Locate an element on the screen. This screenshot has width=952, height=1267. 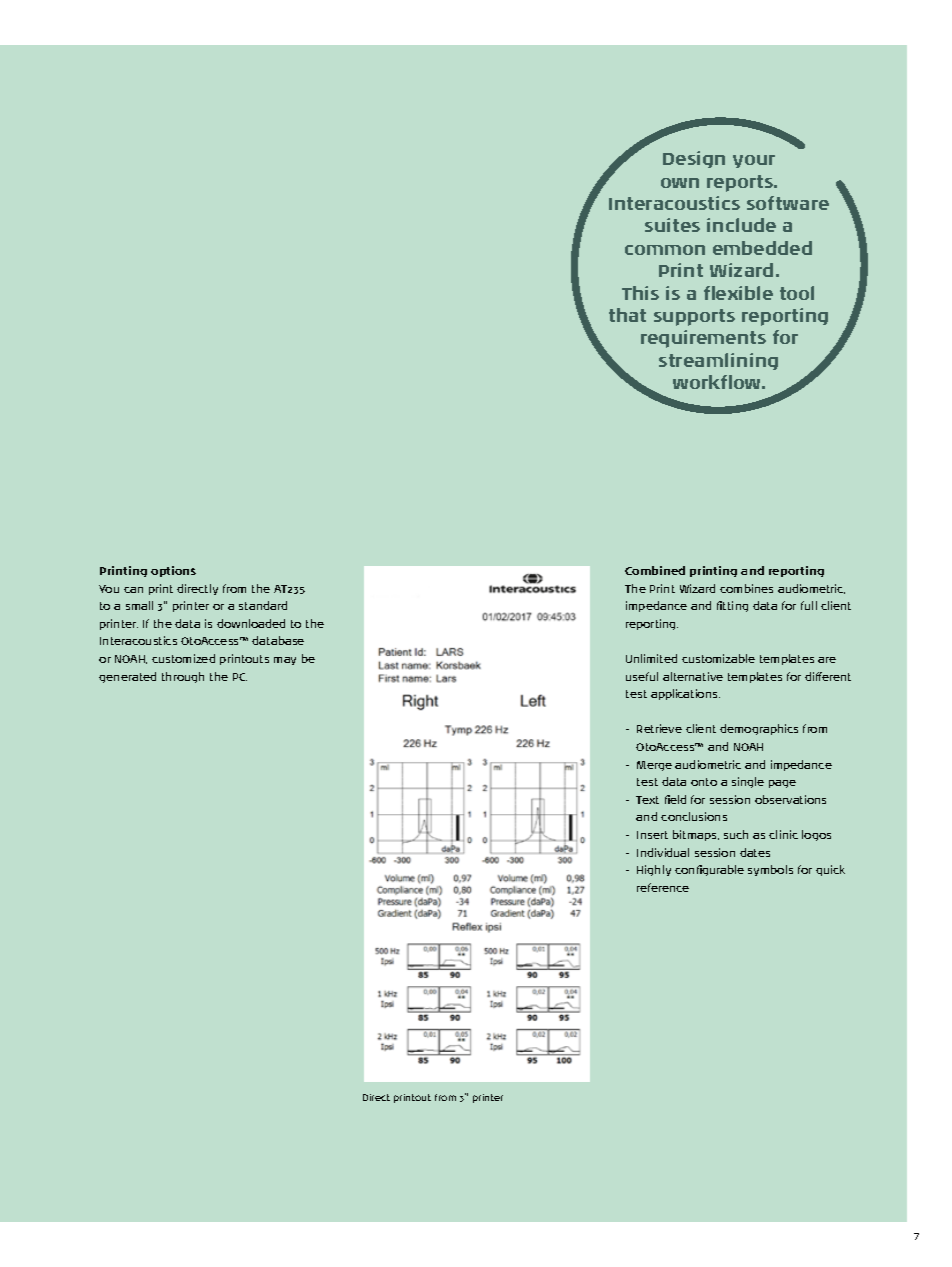
generated is located at coordinates (127, 677).
